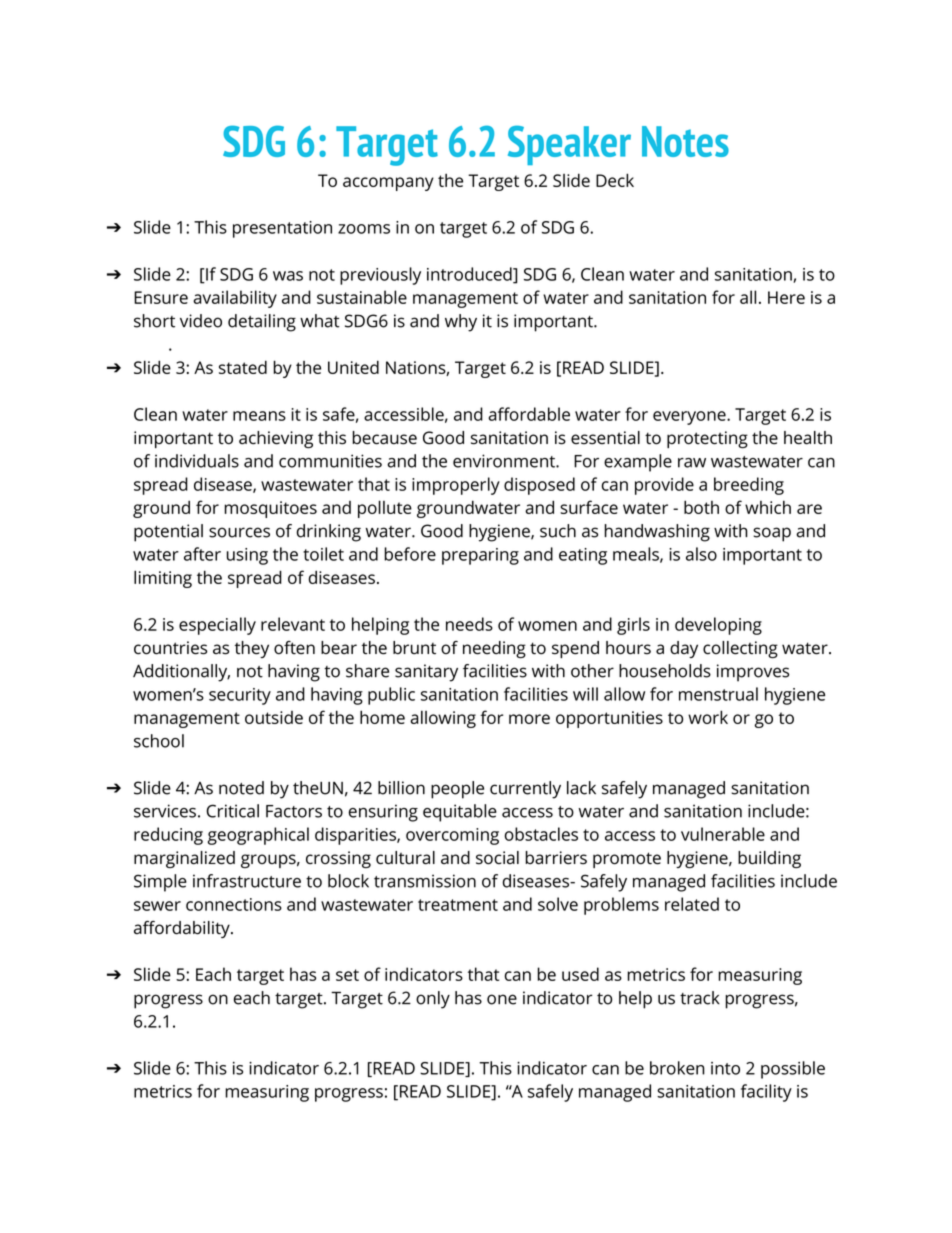 The image size is (952, 1233). What do you see at coordinates (685, 141) in the screenshot?
I see `Notes` at bounding box center [685, 141].
